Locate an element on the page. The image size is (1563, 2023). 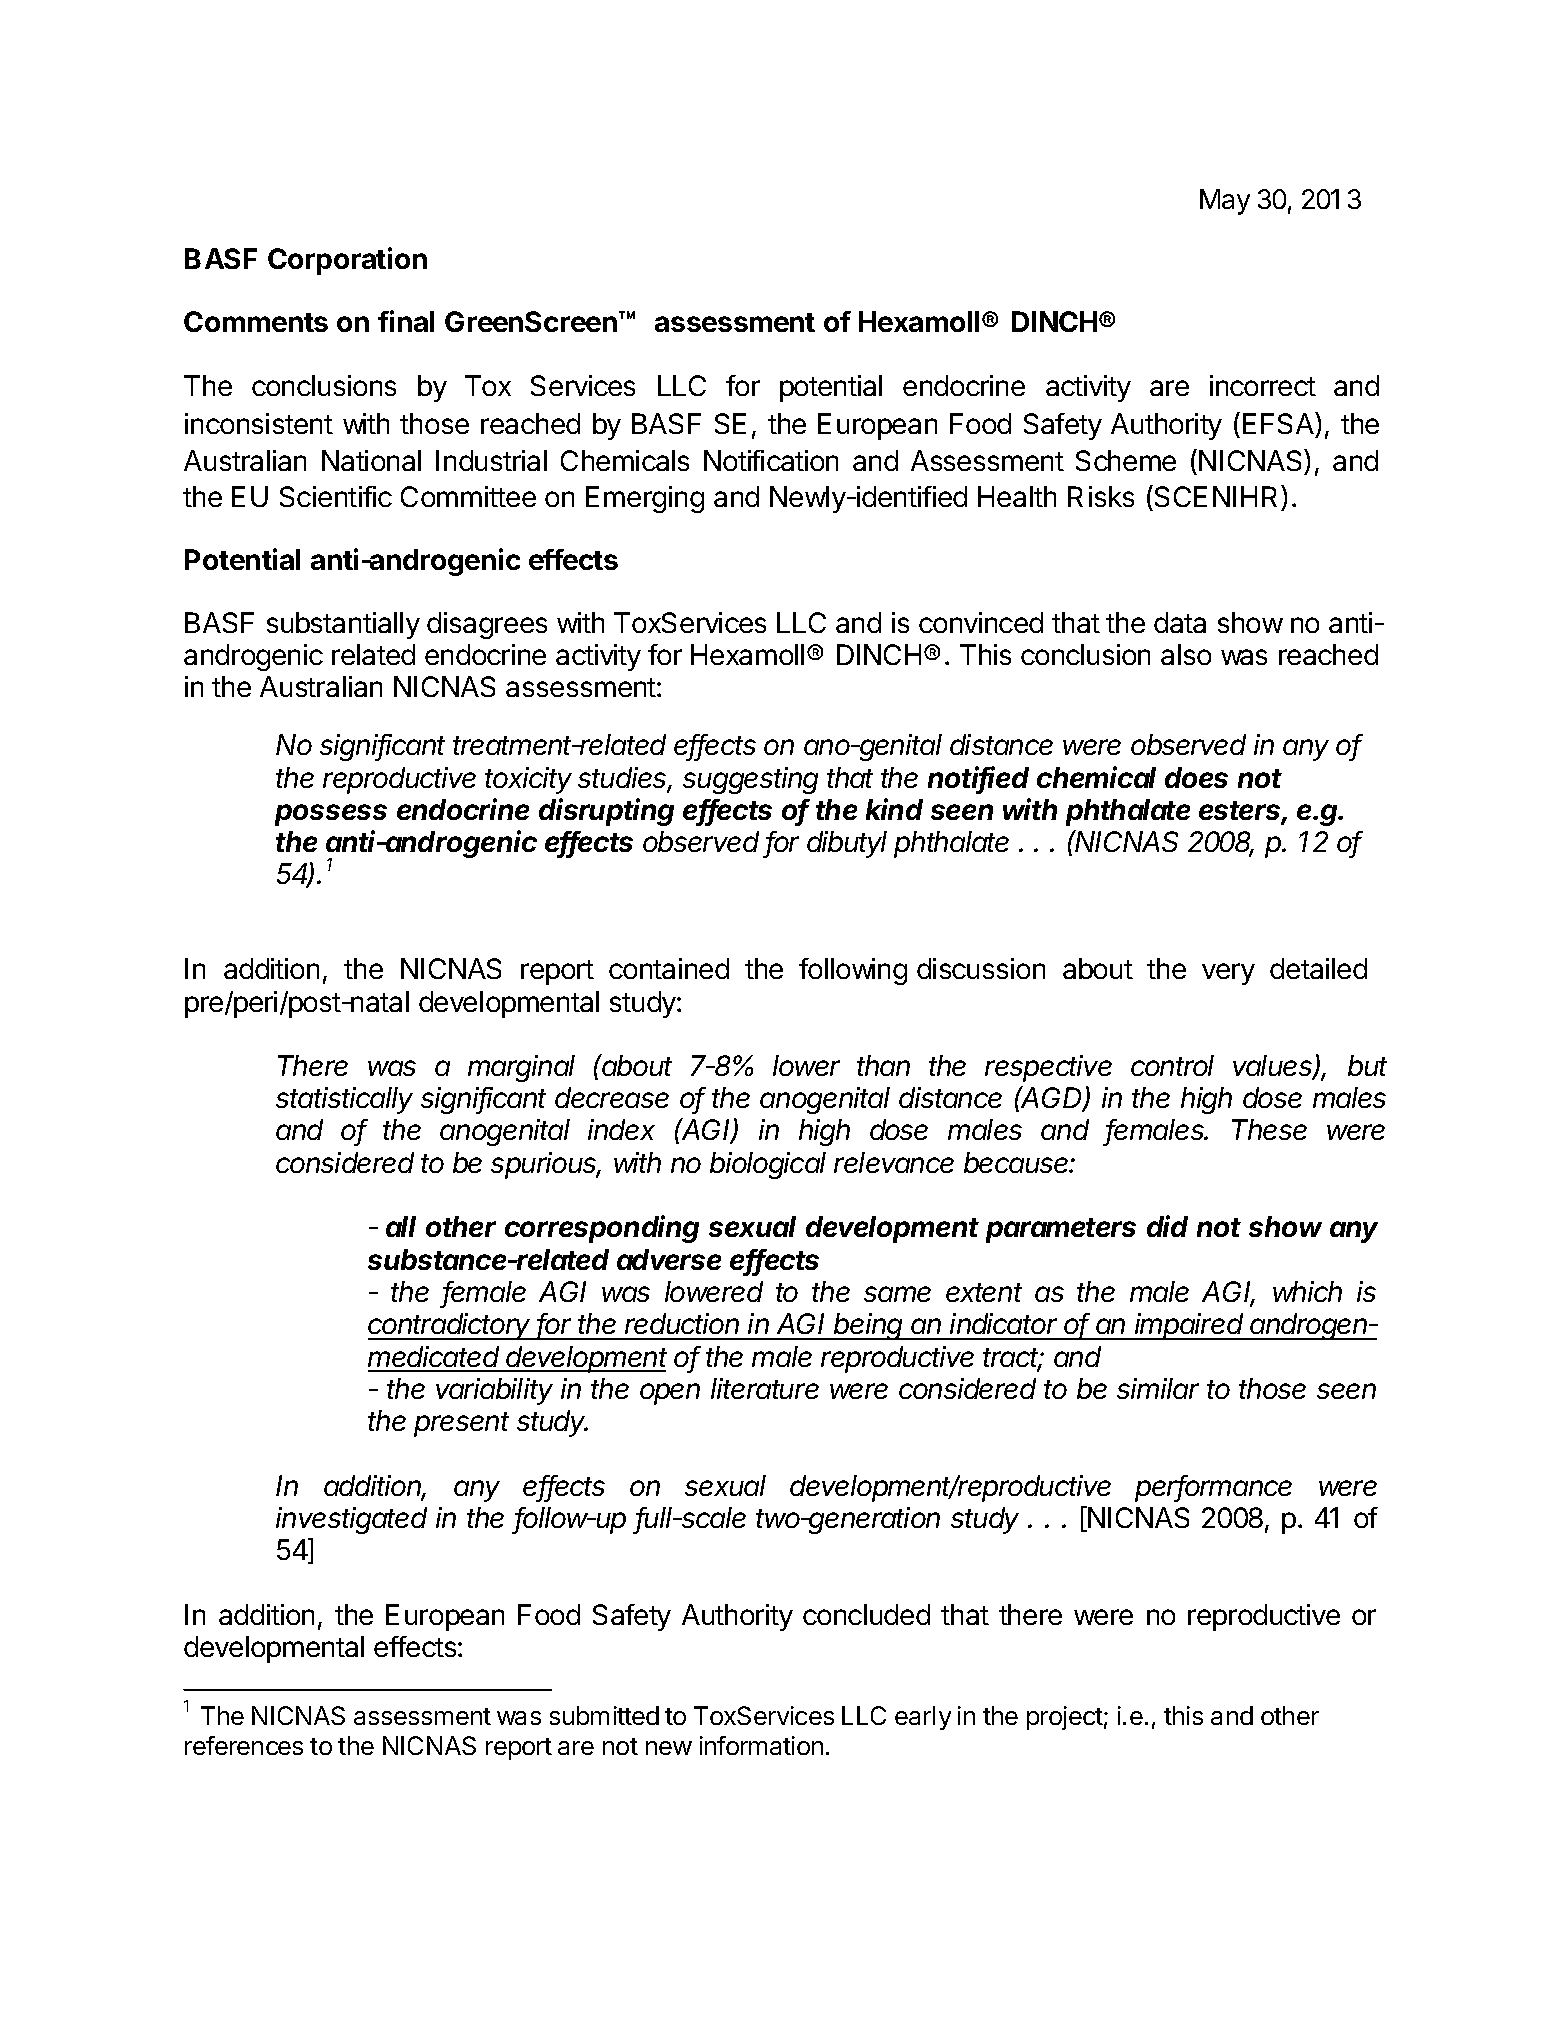
information is located at coordinates (761, 1745).
